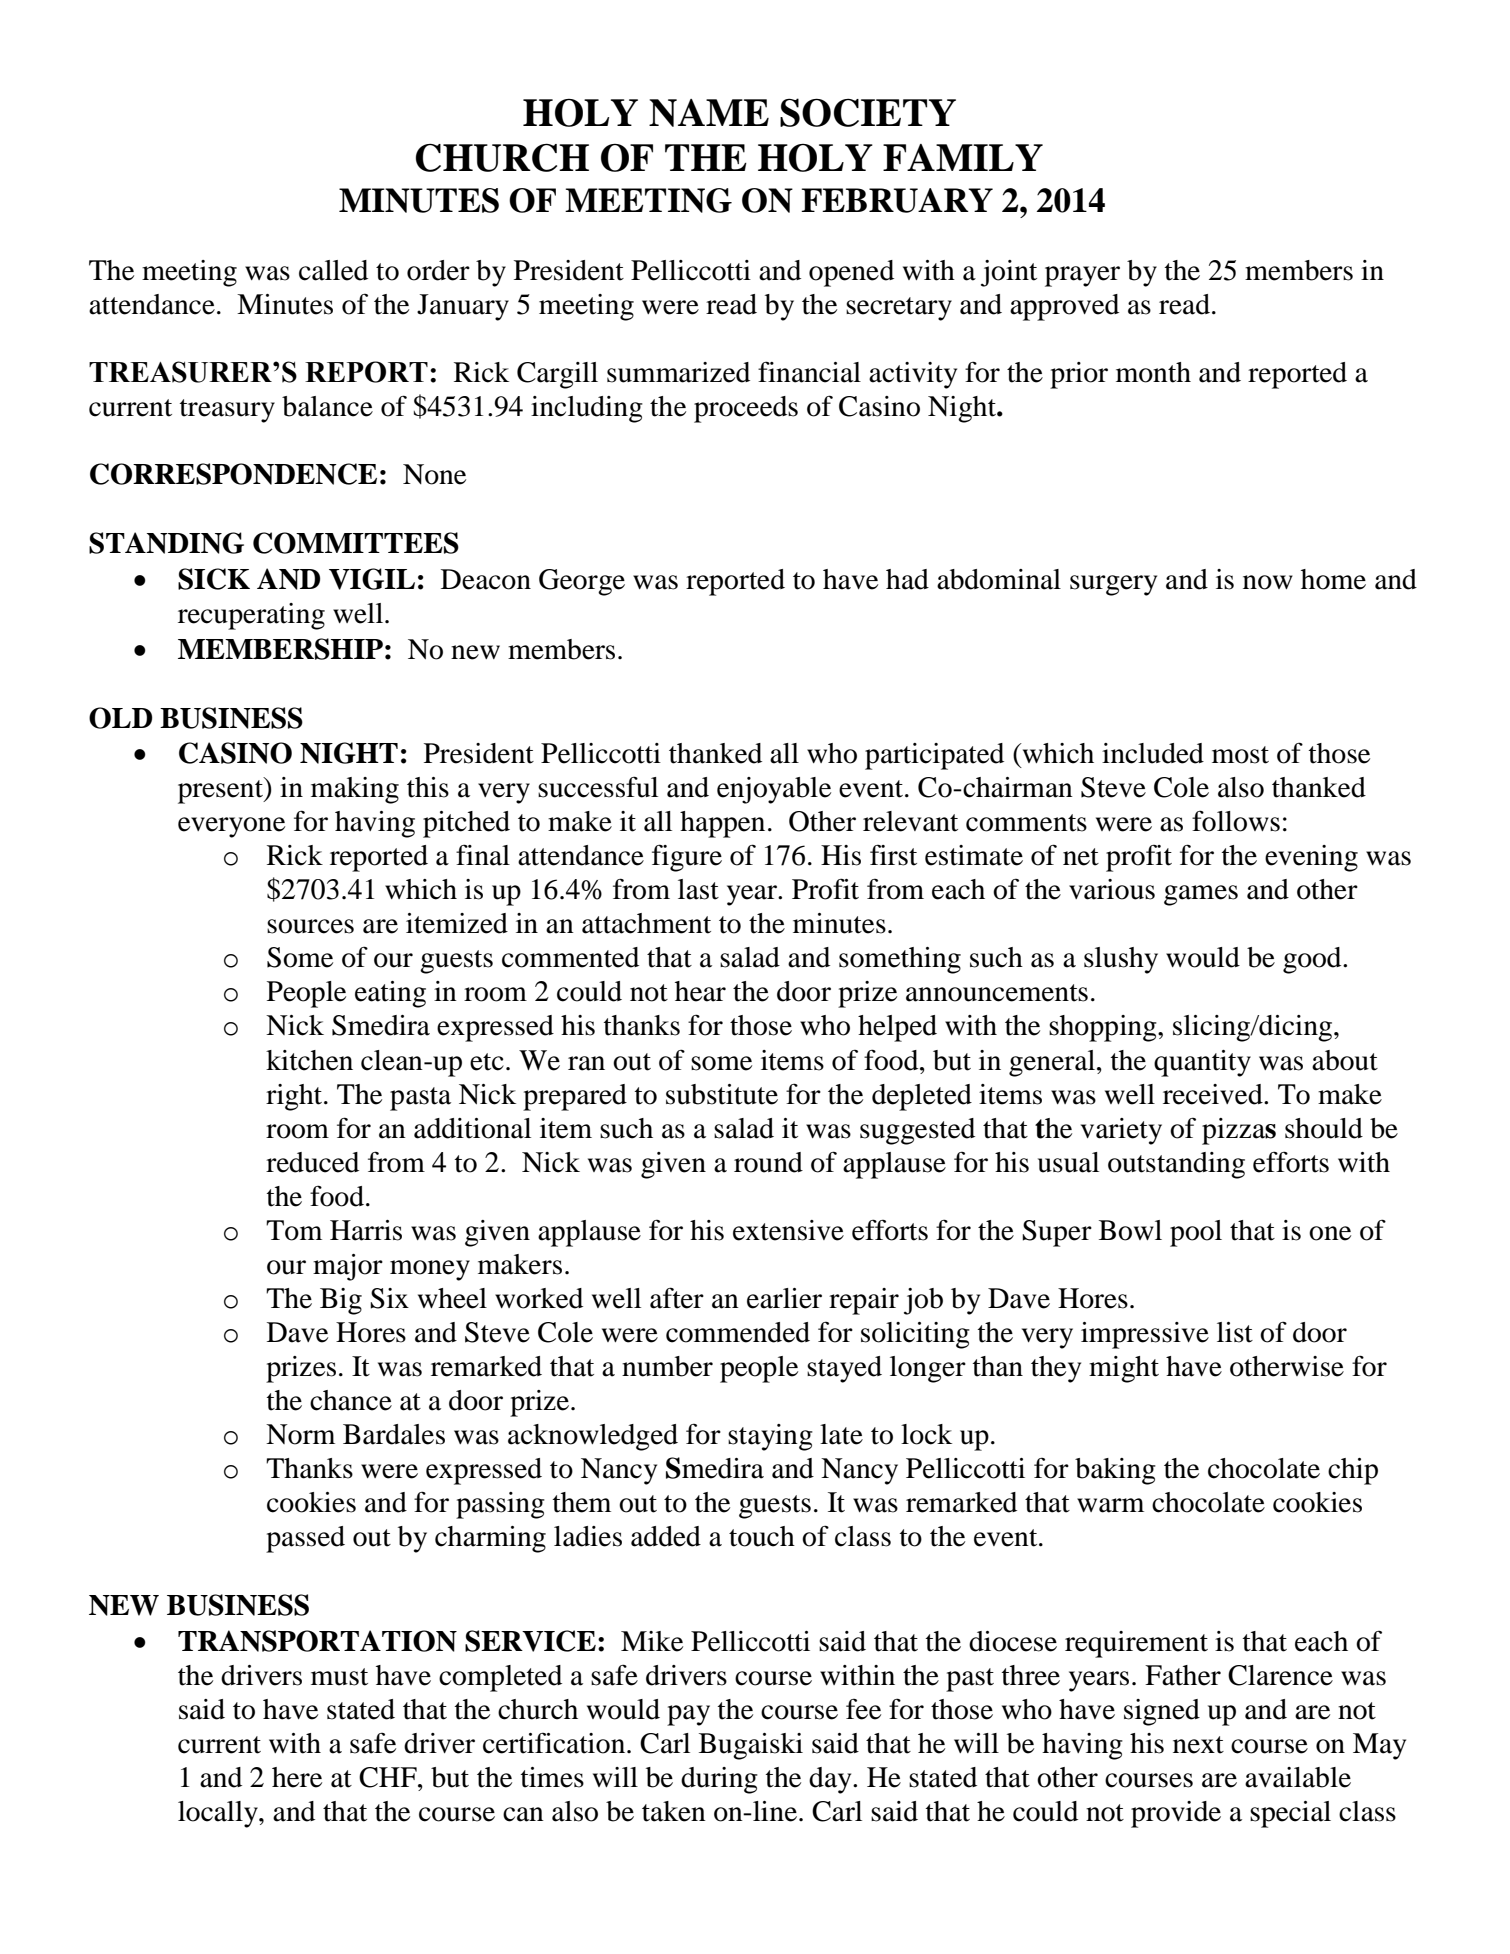  Describe the element at coordinates (1313, 960) in the screenshot. I see `good` at that location.
